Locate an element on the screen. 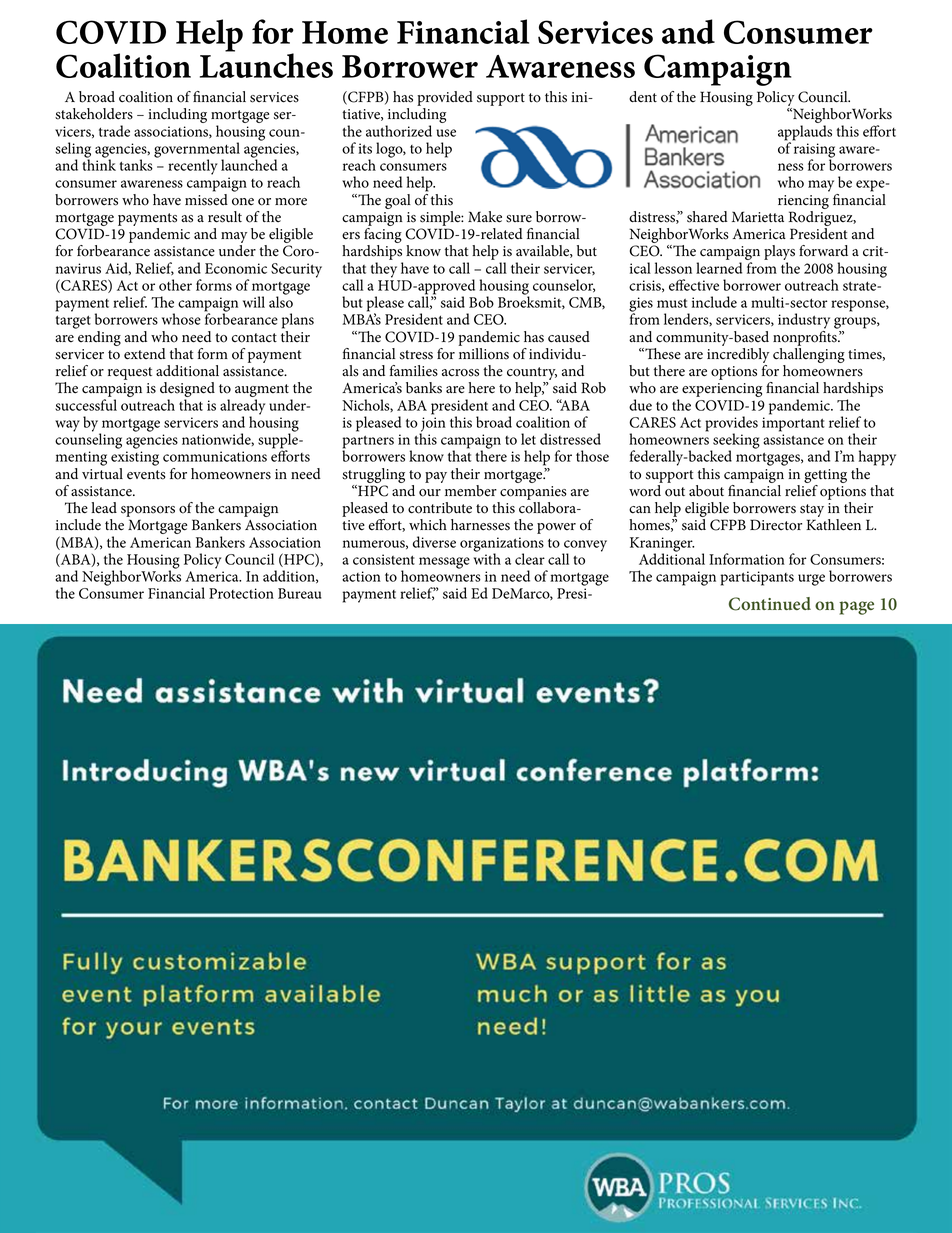  already is located at coordinates (242, 408).
